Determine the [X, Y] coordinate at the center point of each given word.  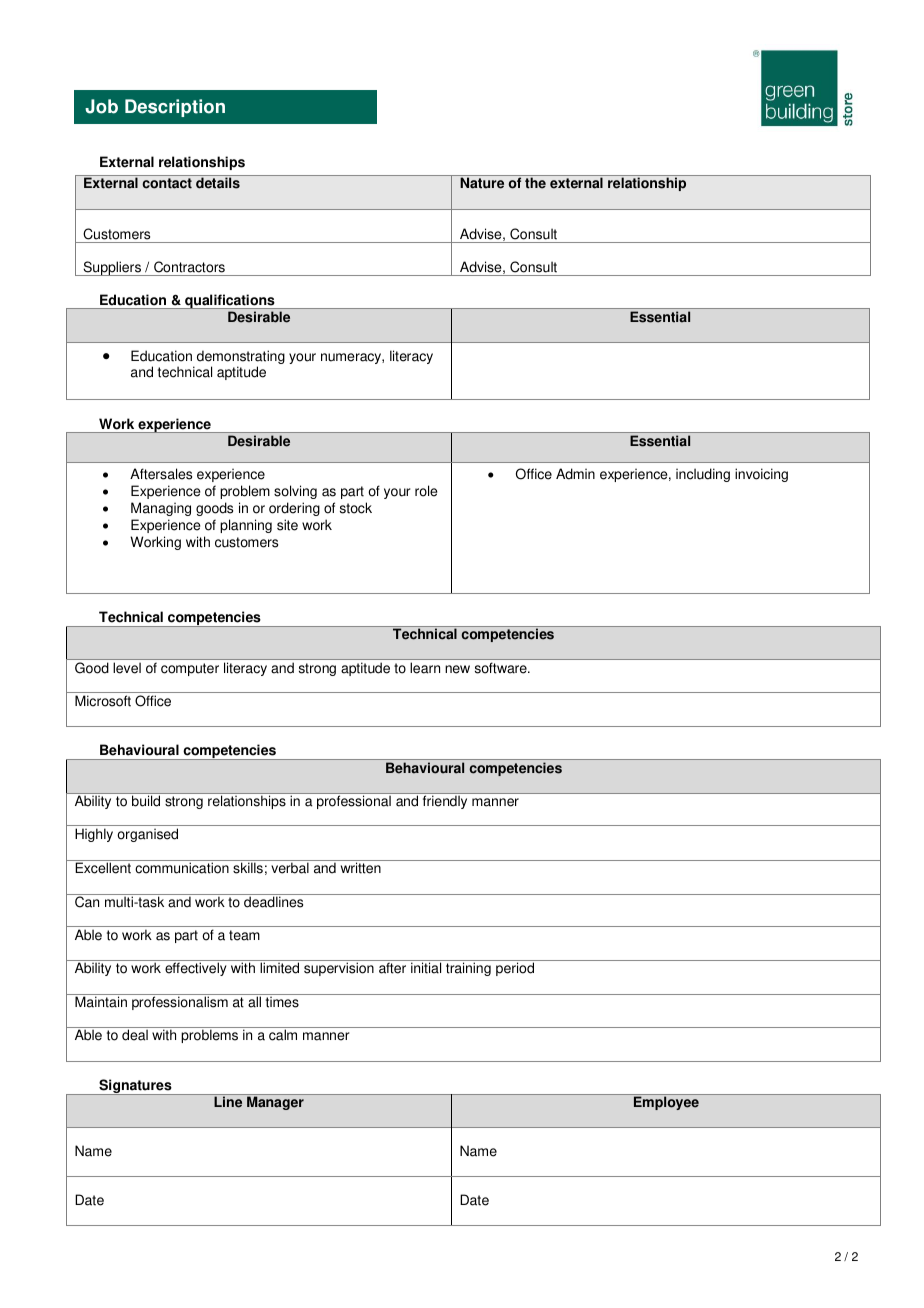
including [703, 475]
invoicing [761, 475]
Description [175, 108]
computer [190, 669]
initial [426, 968]
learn [425, 668]
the [535, 183]
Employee [666, 1103]
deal [135, 1035]
